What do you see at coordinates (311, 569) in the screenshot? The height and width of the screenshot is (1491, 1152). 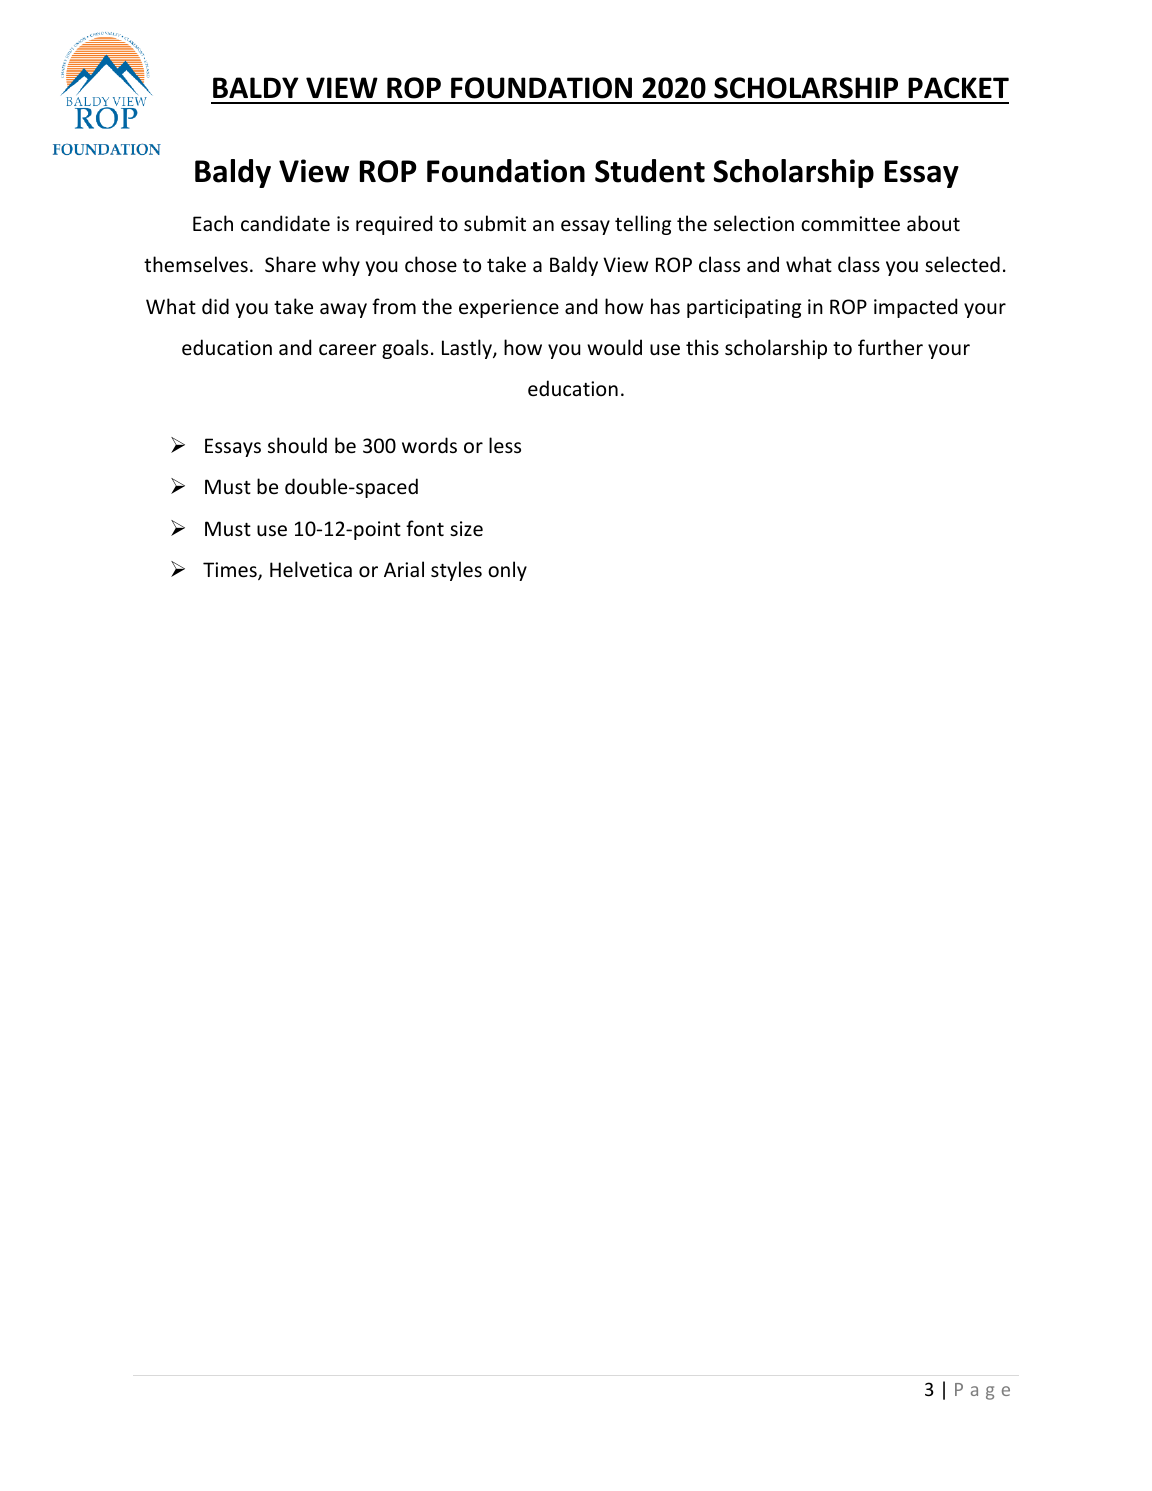 I see `Helvetica` at bounding box center [311, 569].
